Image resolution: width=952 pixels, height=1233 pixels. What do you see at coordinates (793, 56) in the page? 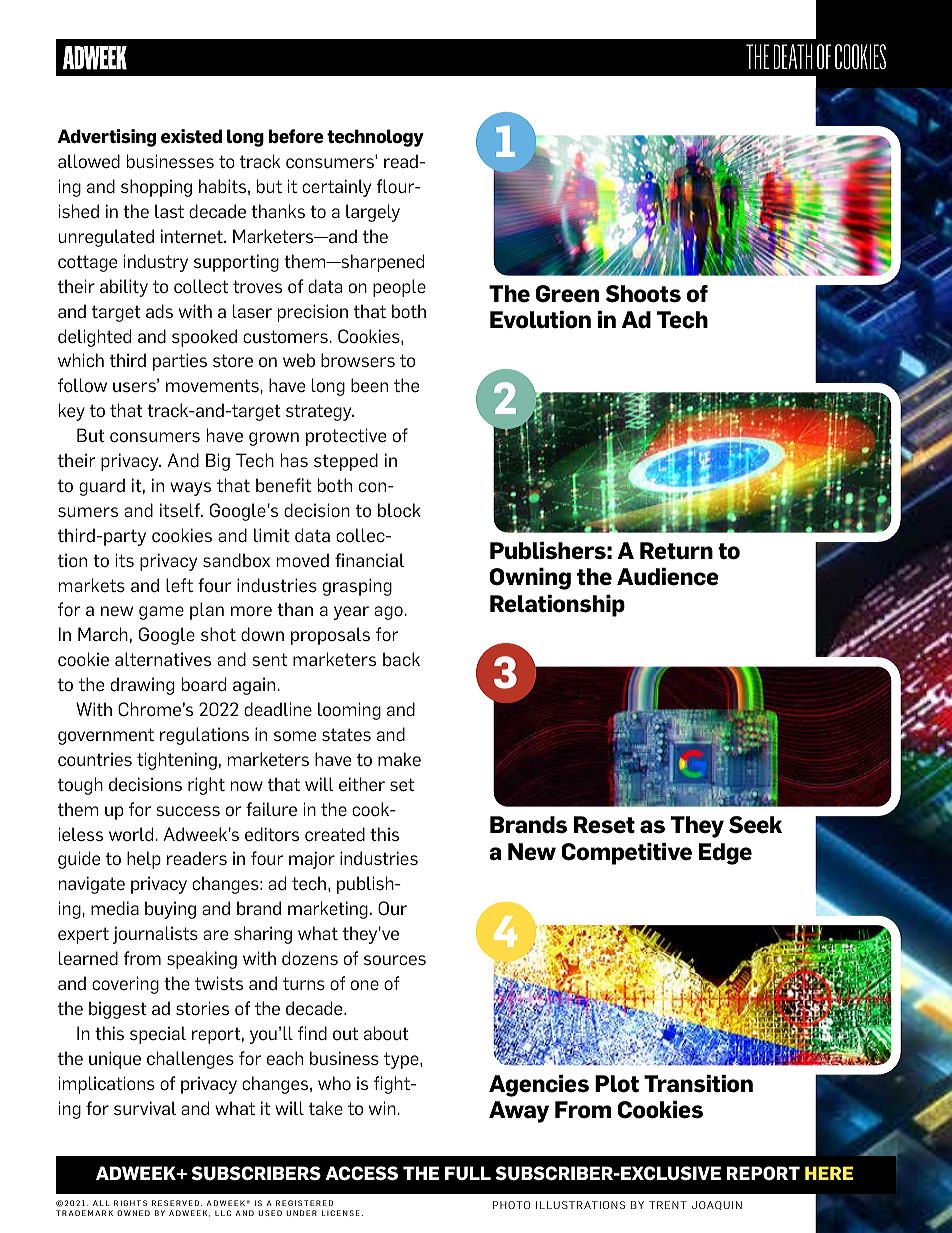
I see `DEATH` at bounding box center [793, 56].
